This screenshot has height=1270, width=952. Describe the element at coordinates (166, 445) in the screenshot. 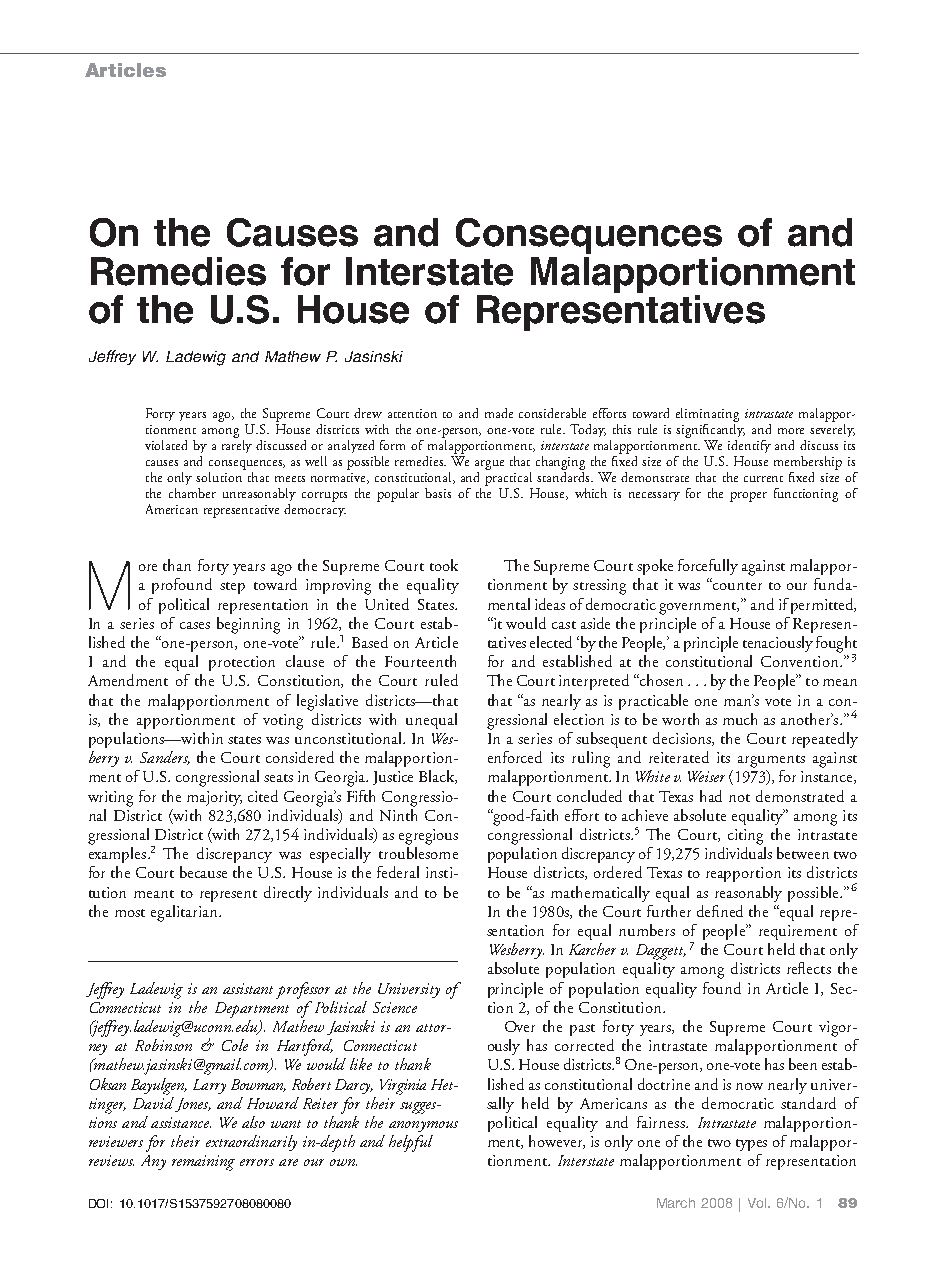

I see `violated` at that location.
